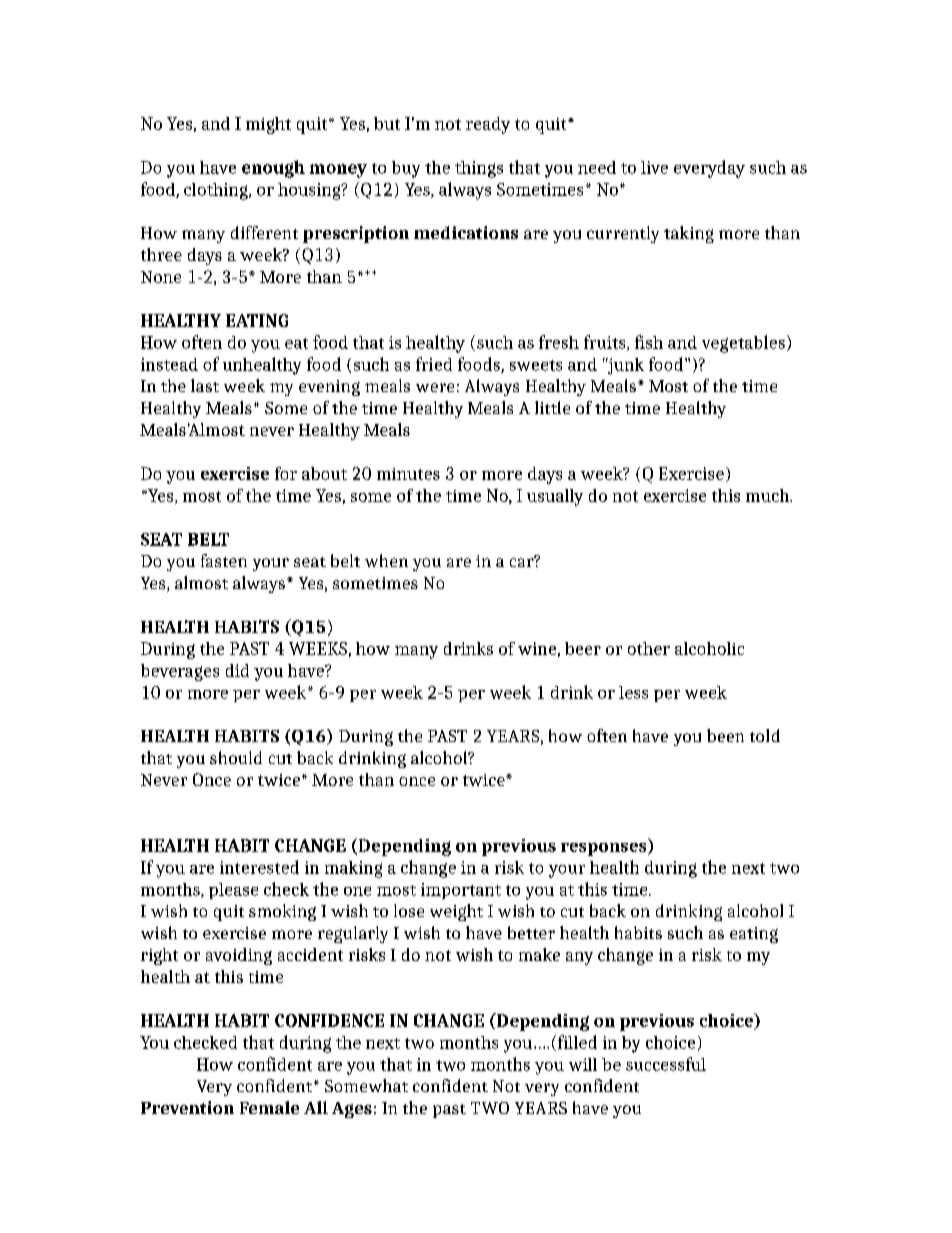 Image resolution: width=952 pixels, height=1233 pixels. I want to click on important, so click(461, 891).
